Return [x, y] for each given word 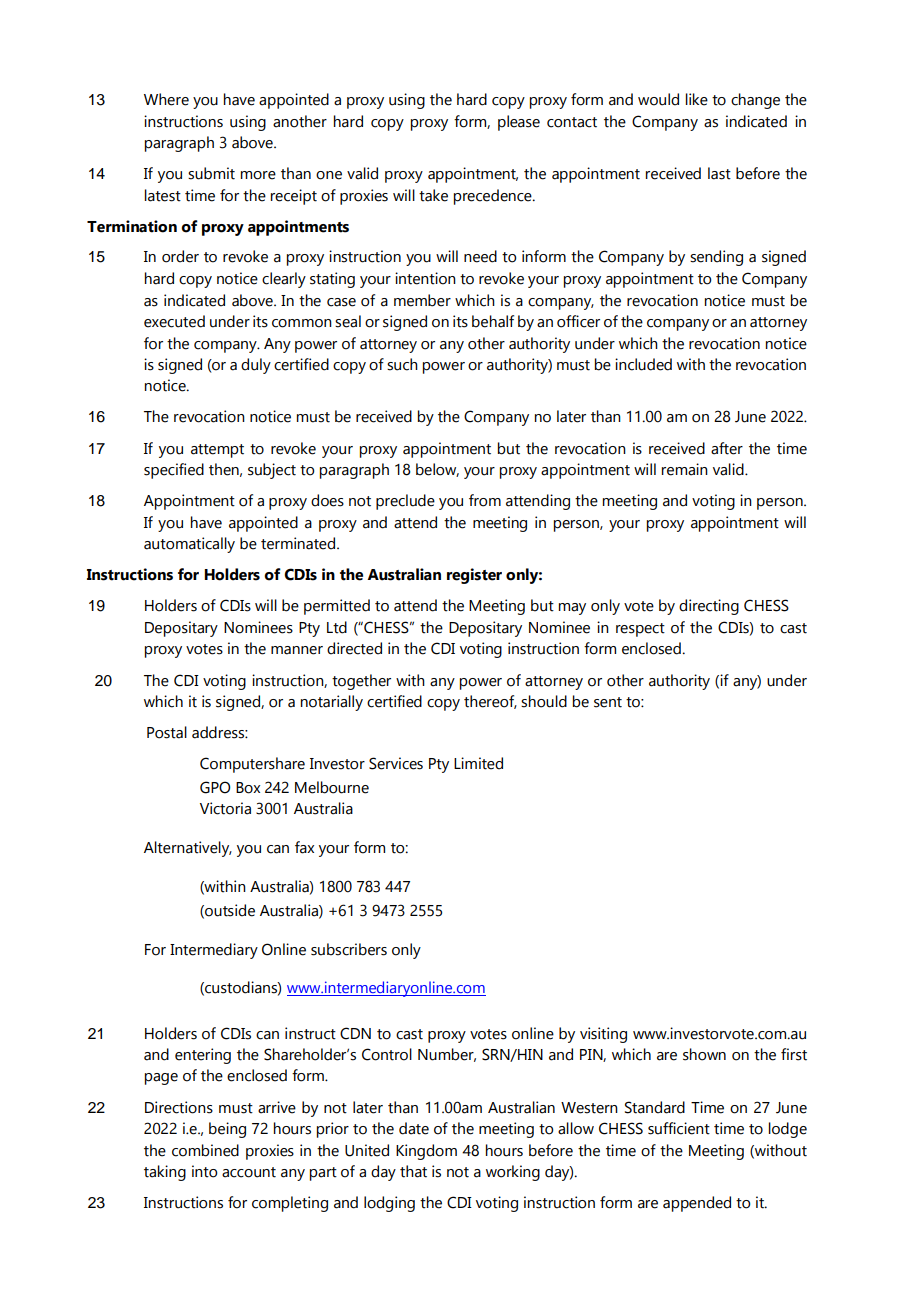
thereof [490, 702]
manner [297, 650]
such [402, 364]
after [727, 448]
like [697, 99]
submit [211, 173]
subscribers [349, 949]
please [519, 123]
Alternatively [188, 849]
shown [704, 1054]
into [204, 1171]
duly [256, 366]
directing [709, 607]
